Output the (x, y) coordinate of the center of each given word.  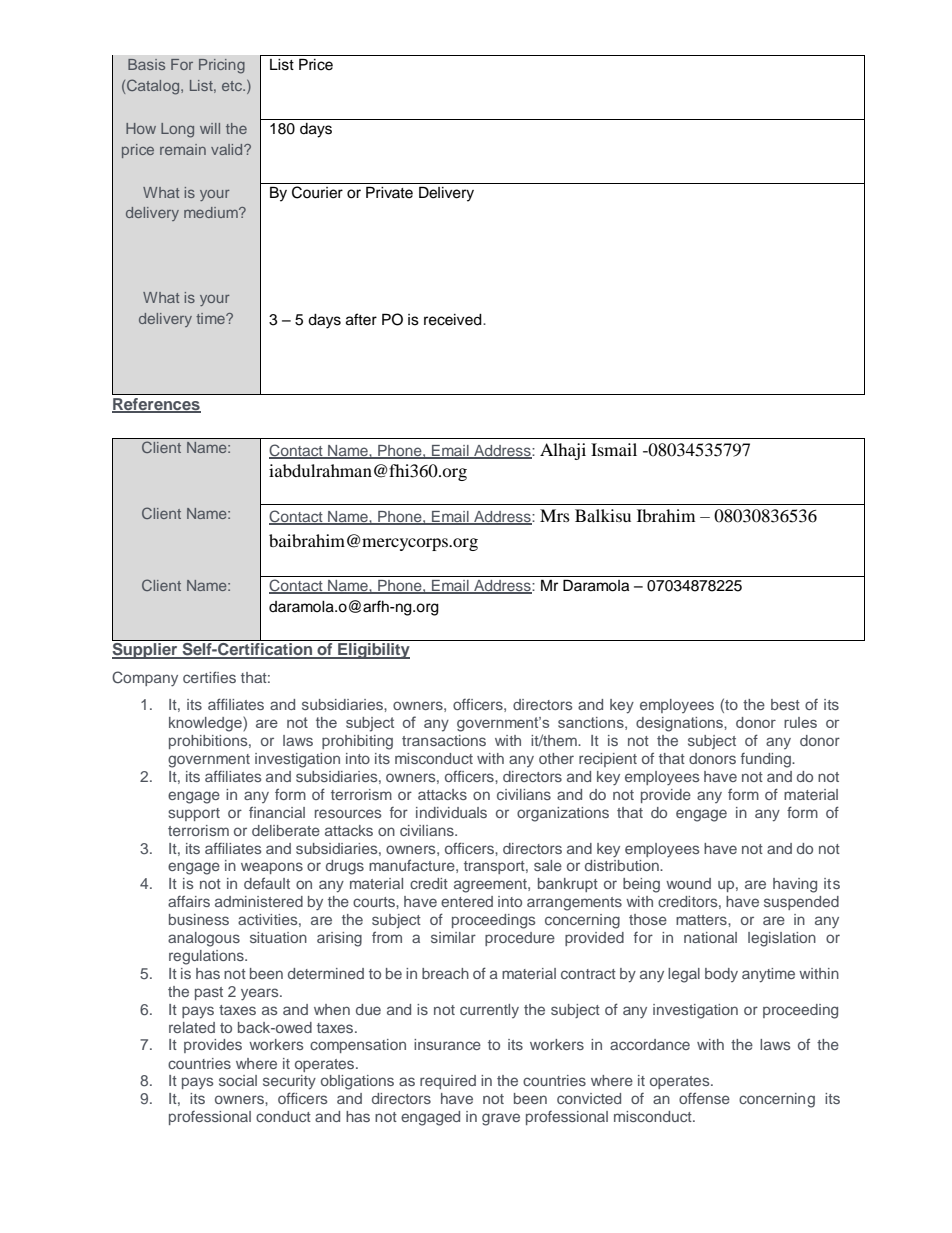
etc (233, 86)
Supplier (146, 651)
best (785, 704)
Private (389, 192)
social (238, 1080)
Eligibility (373, 651)
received (454, 320)
